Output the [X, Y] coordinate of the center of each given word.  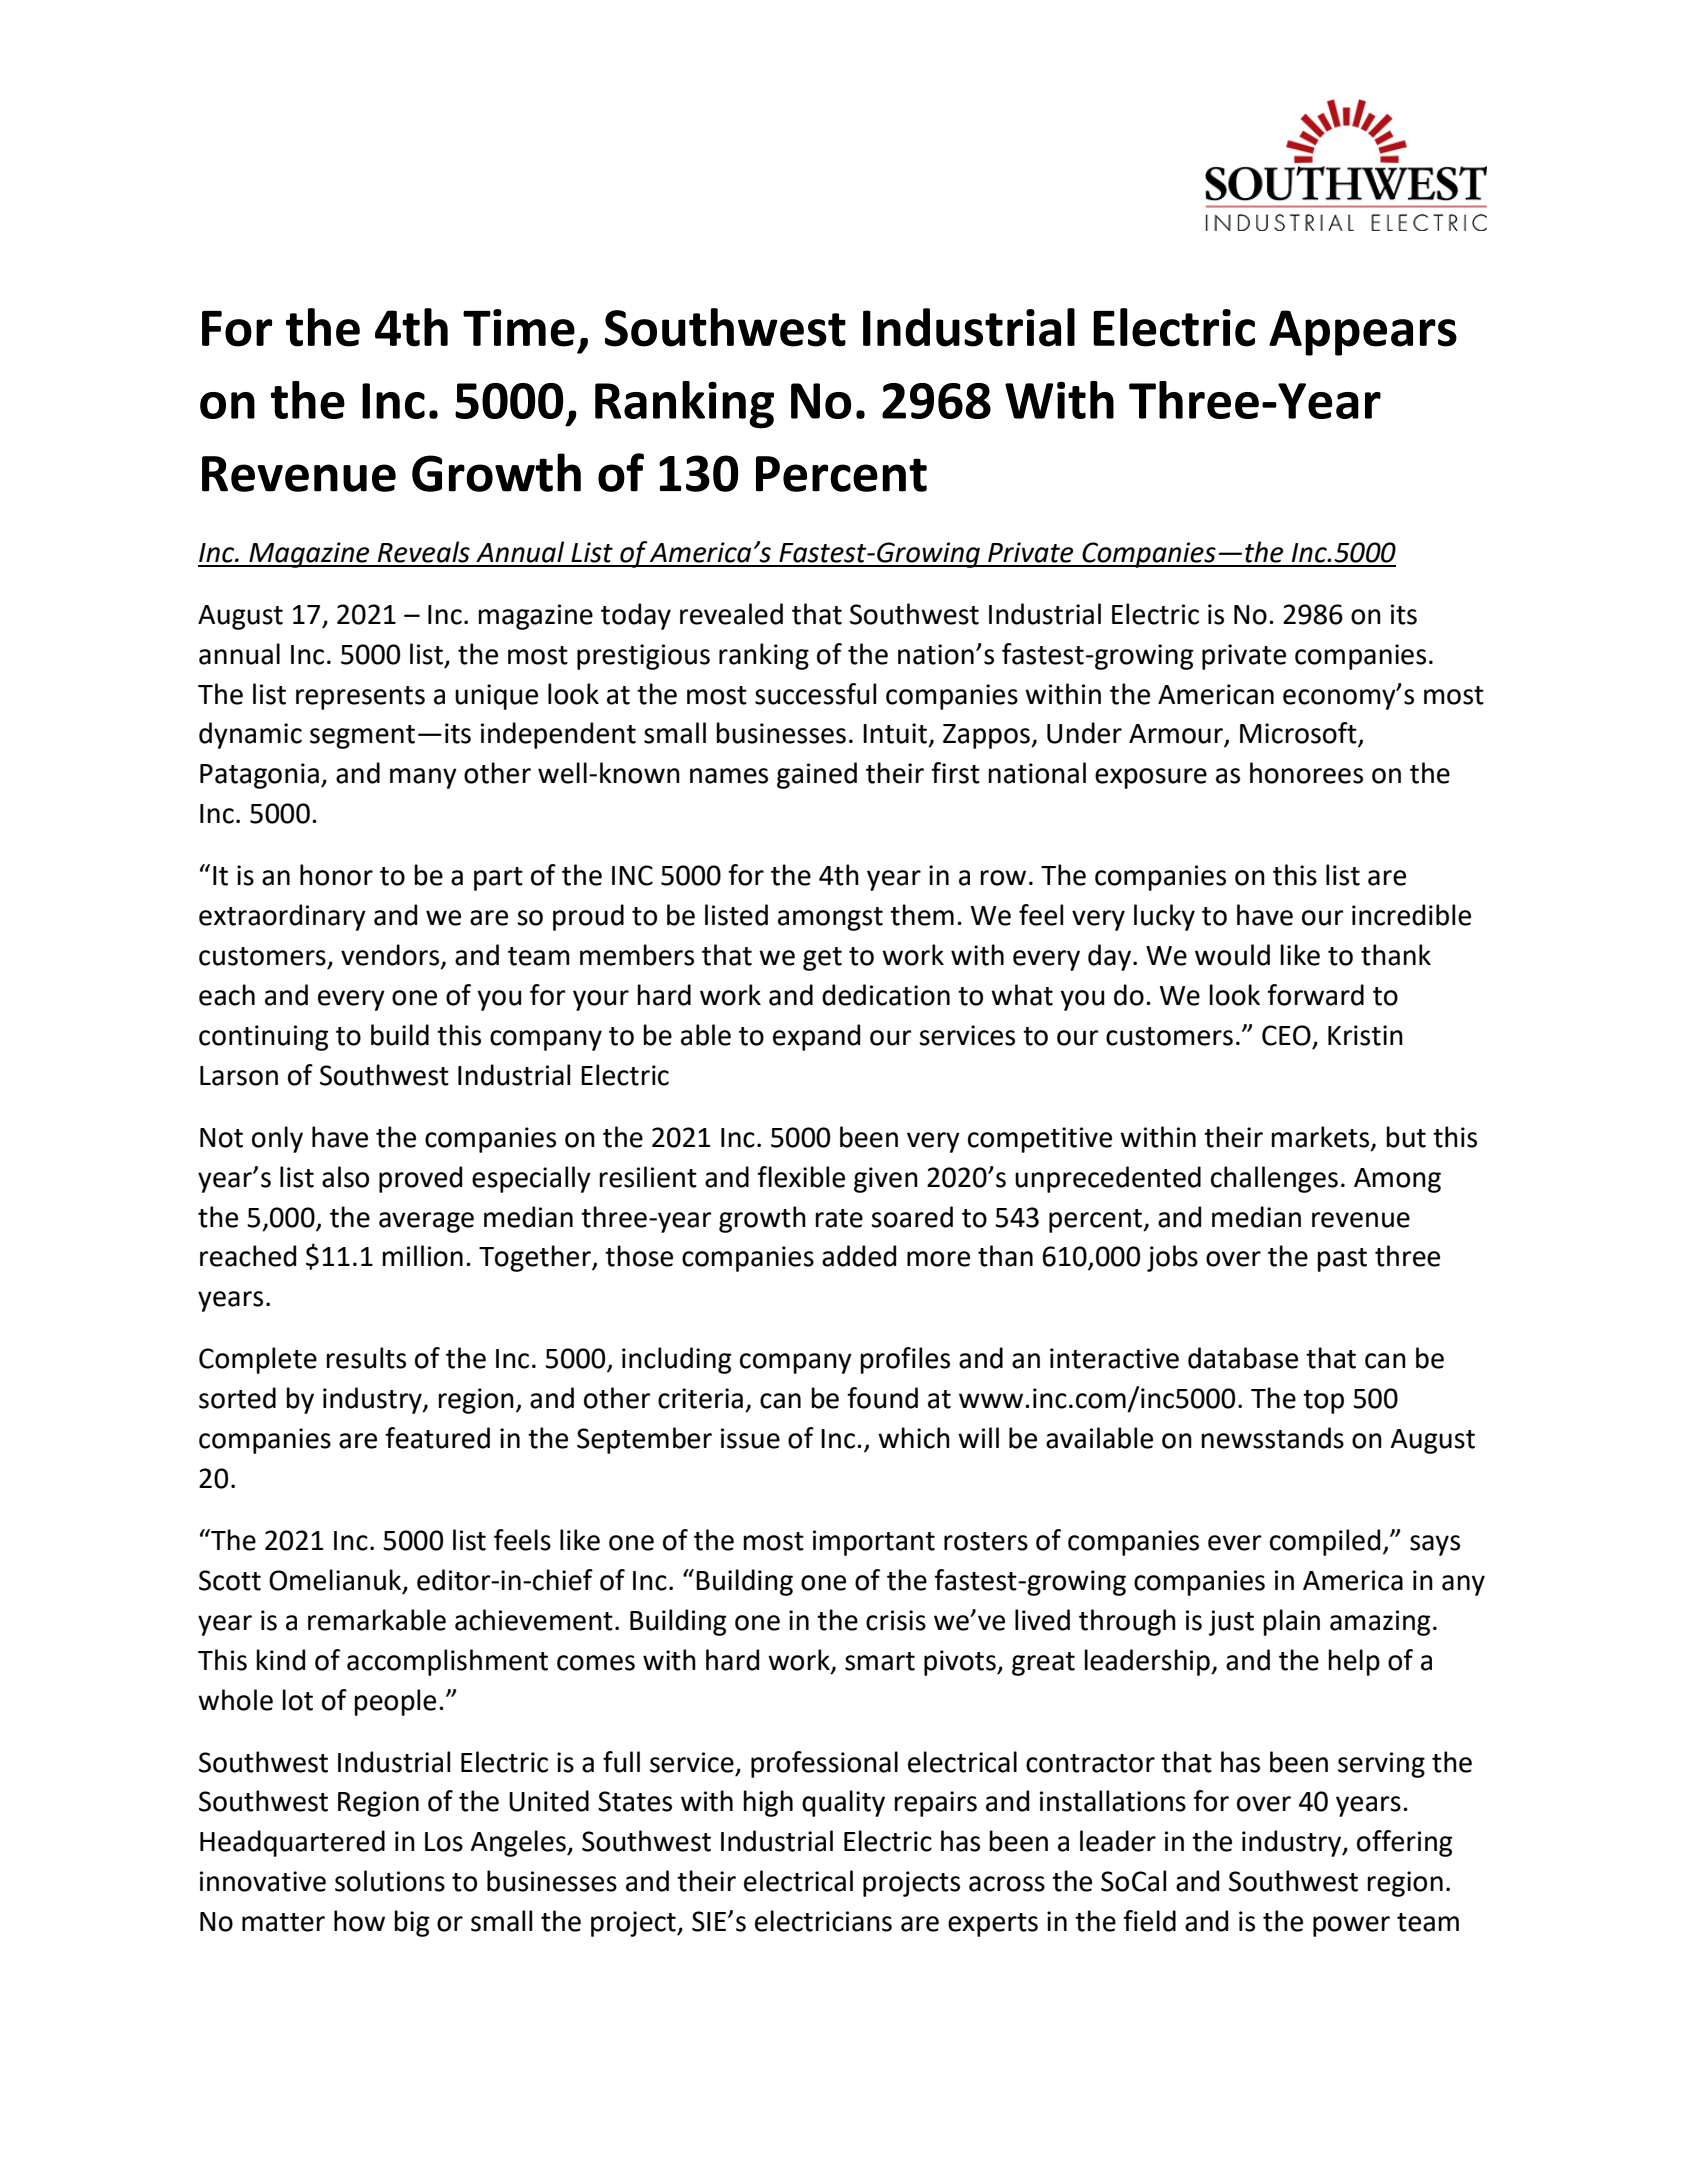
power [1351, 1926]
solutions [390, 1881]
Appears [1363, 333]
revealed [731, 614]
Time [519, 328]
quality [843, 1803]
